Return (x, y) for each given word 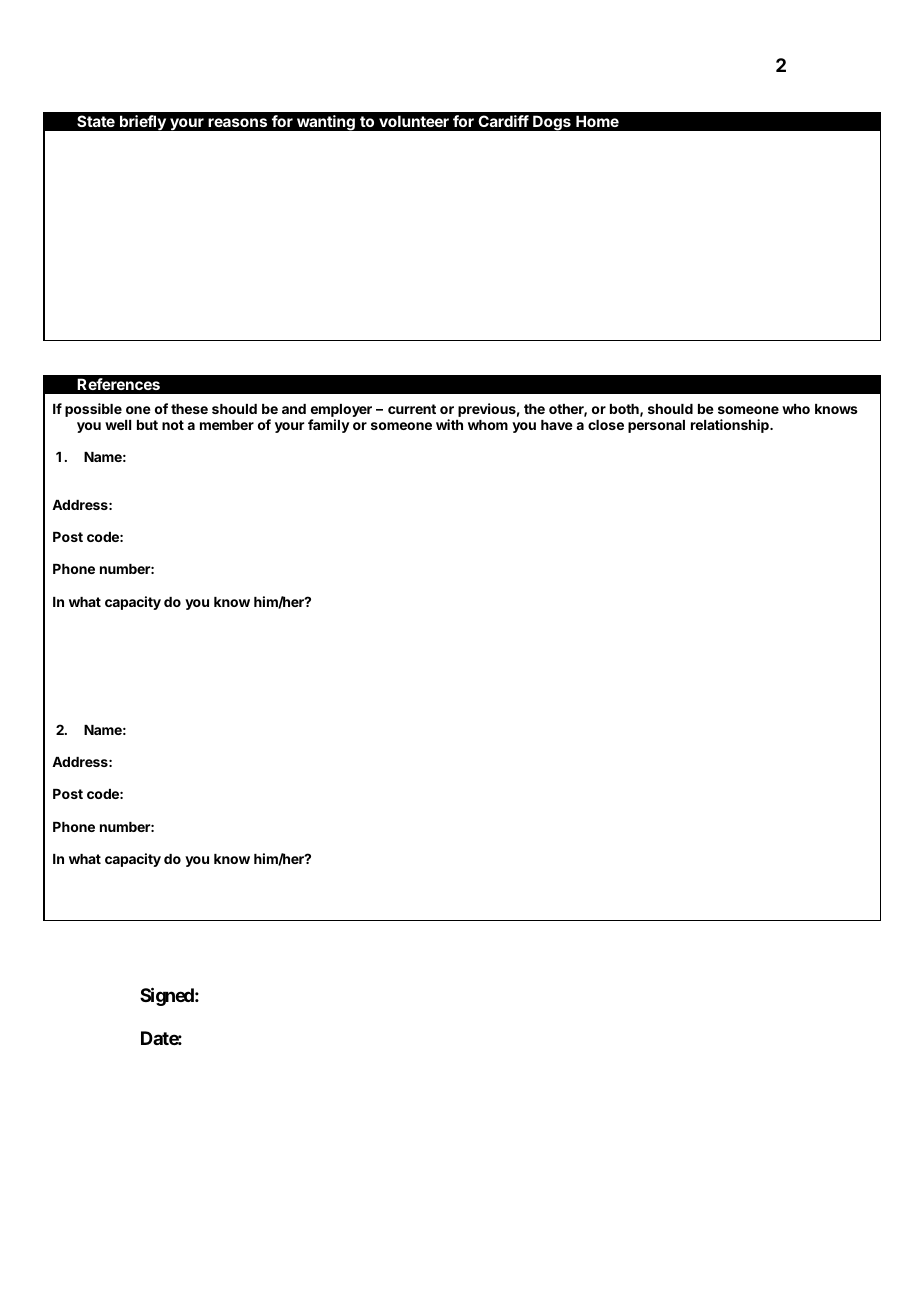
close (606, 425)
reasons (237, 122)
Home (597, 121)
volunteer (414, 121)
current (412, 409)
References (118, 384)
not (173, 425)
